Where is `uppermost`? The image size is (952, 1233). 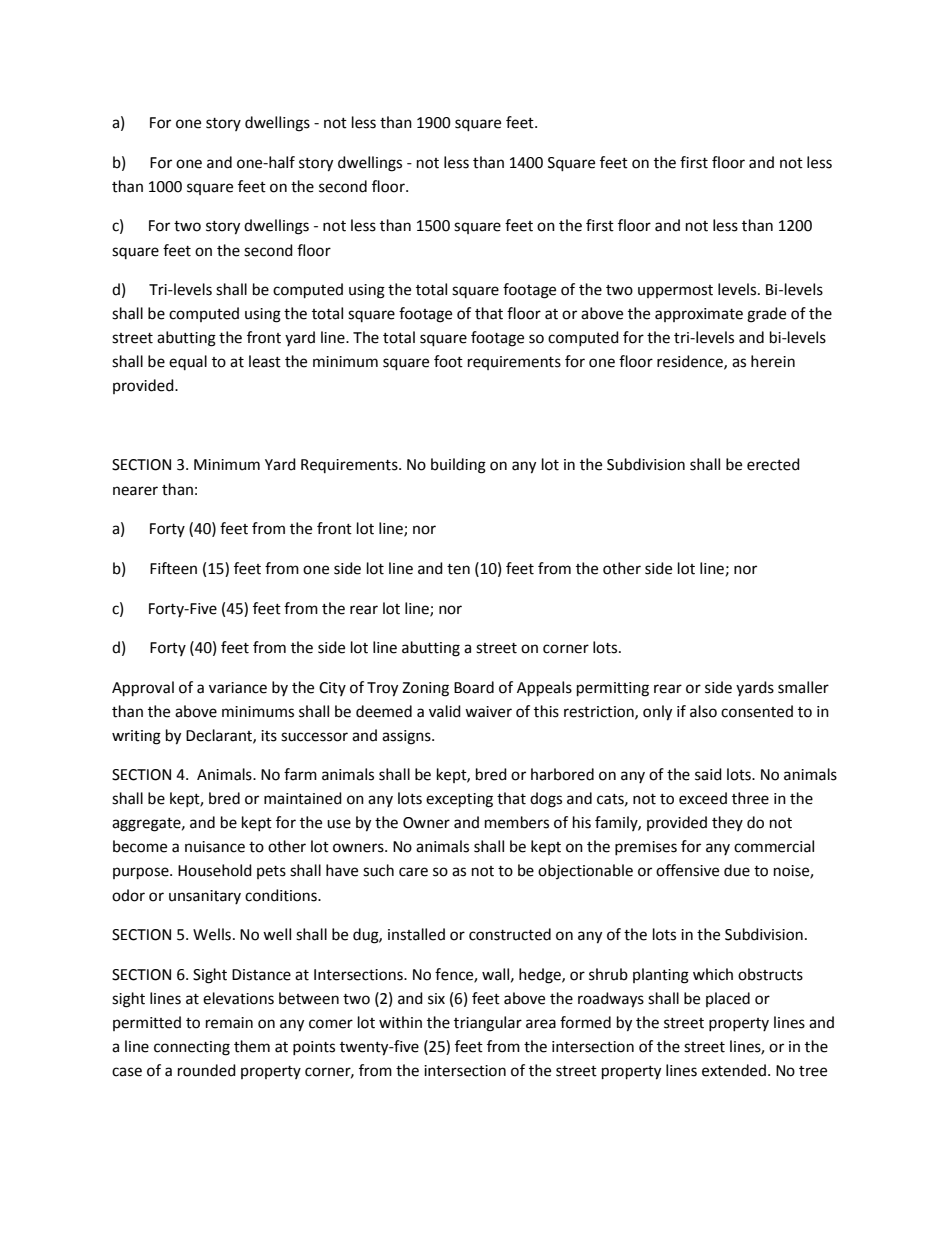 uppermost is located at coordinates (675, 291).
